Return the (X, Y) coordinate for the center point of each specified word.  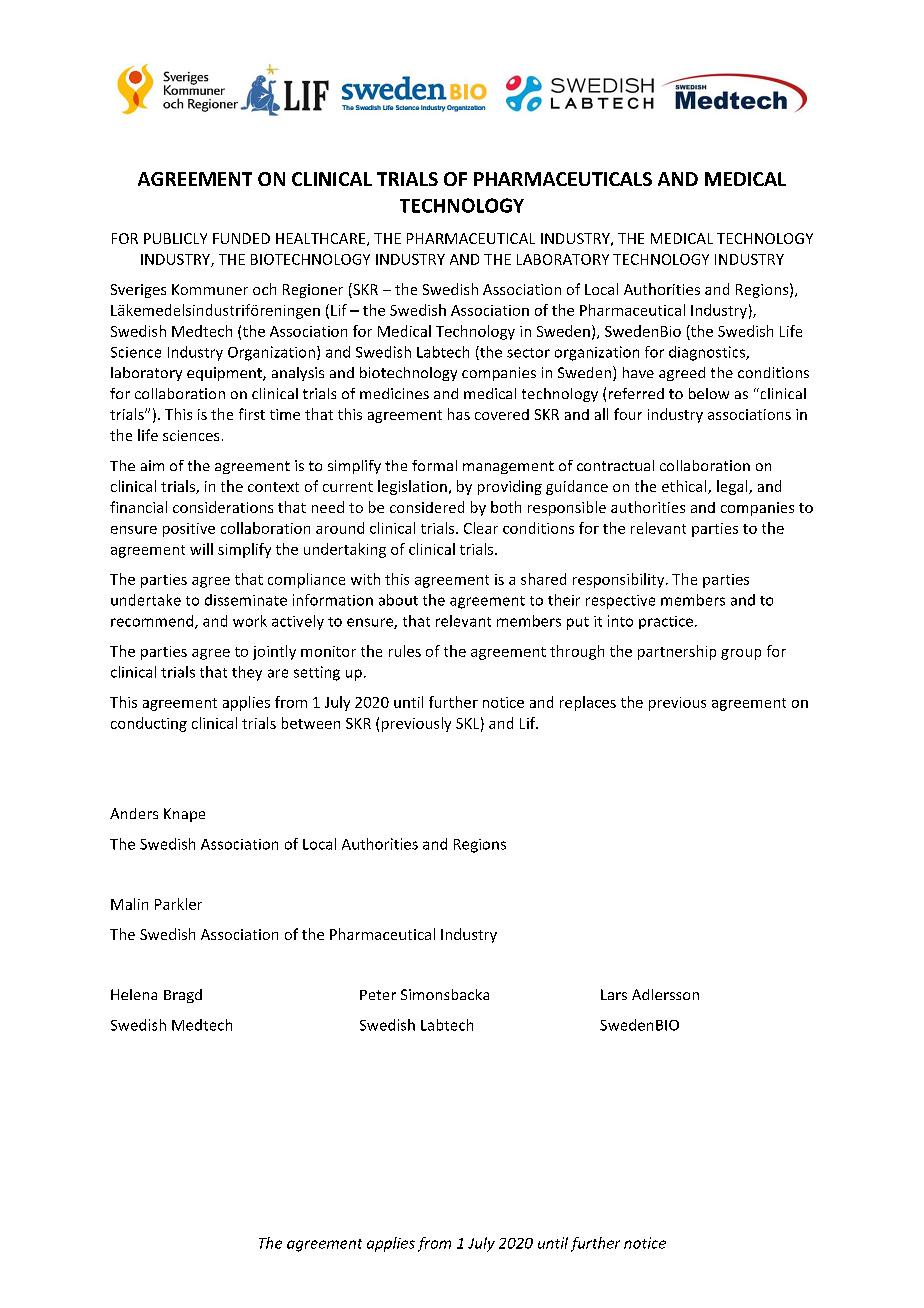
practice (666, 622)
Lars (614, 994)
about (398, 600)
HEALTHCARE (322, 239)
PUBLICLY (175, 238)
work (250, 621)
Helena (134, 994)
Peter (378, 995)
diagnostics (708, 353)
